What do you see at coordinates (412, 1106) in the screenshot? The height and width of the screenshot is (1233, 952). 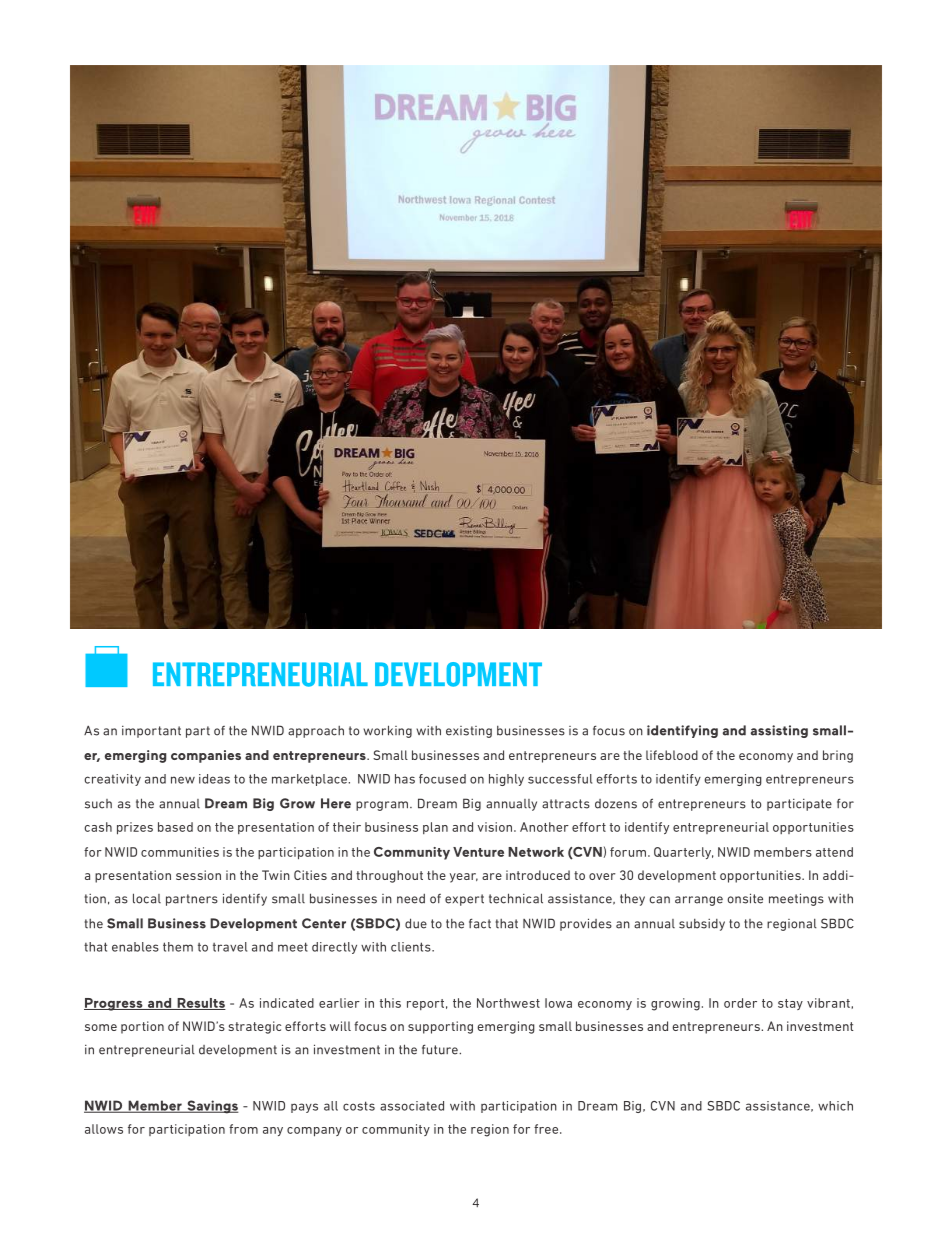 I see `associated` at bounding box center [412, 1106].
